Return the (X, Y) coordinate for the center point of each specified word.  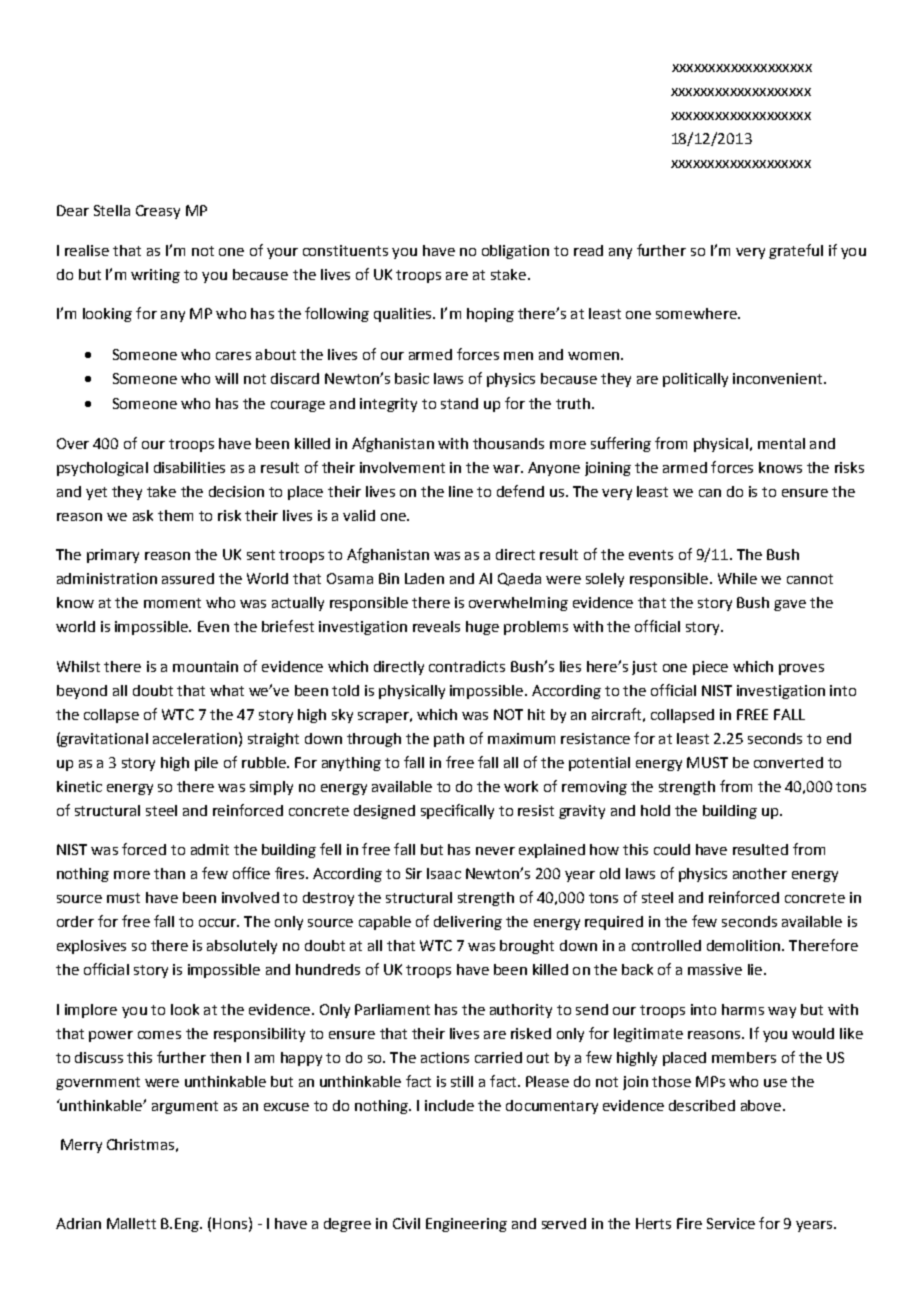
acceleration (195, 738)
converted (788, 762)
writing (155, 276)
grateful (796, 251)
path (449, 740)
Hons (230, 1223)
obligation (515, 252)
